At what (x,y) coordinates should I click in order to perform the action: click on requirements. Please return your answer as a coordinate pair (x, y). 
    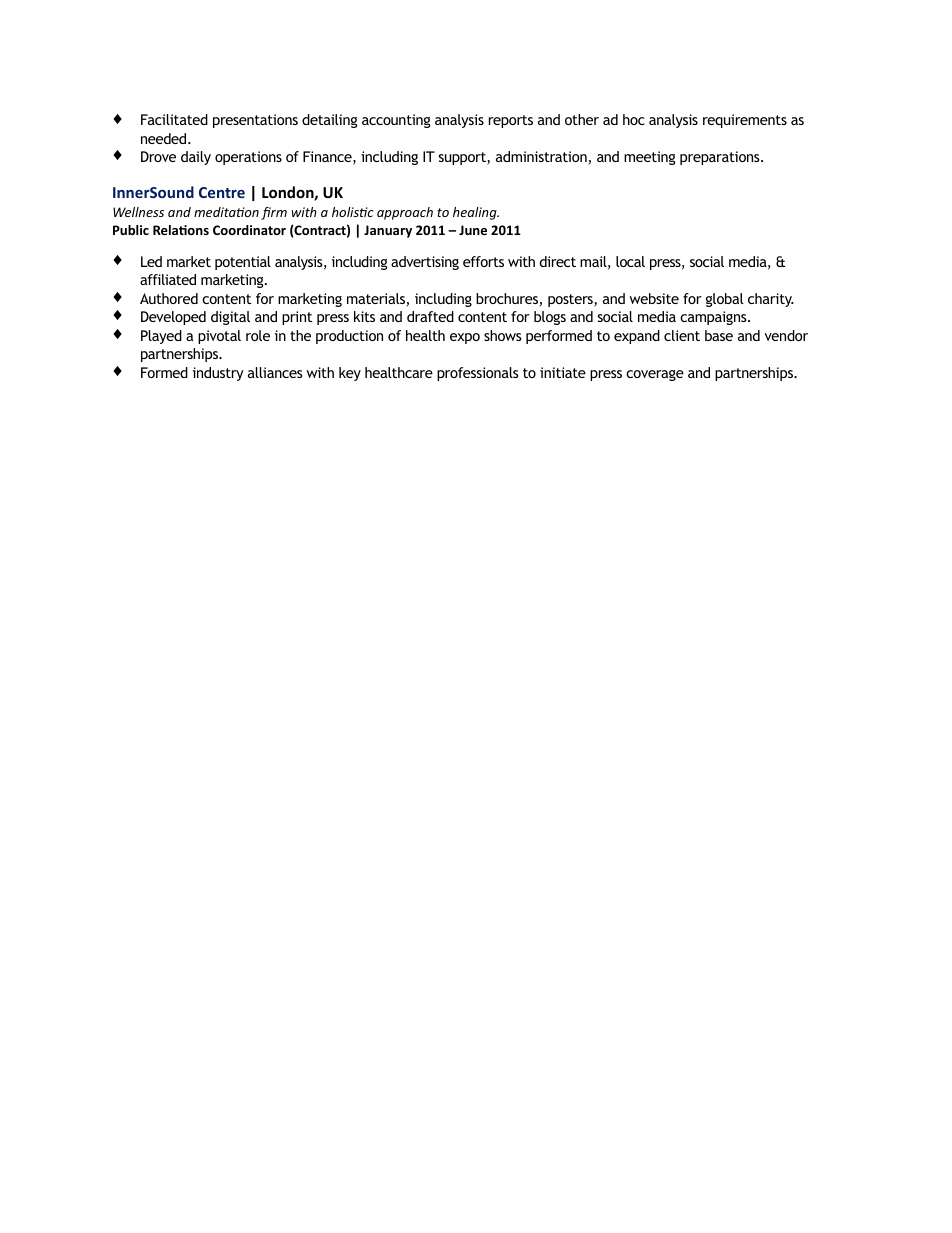
    Looking at the image, I should click on (745, 121).
